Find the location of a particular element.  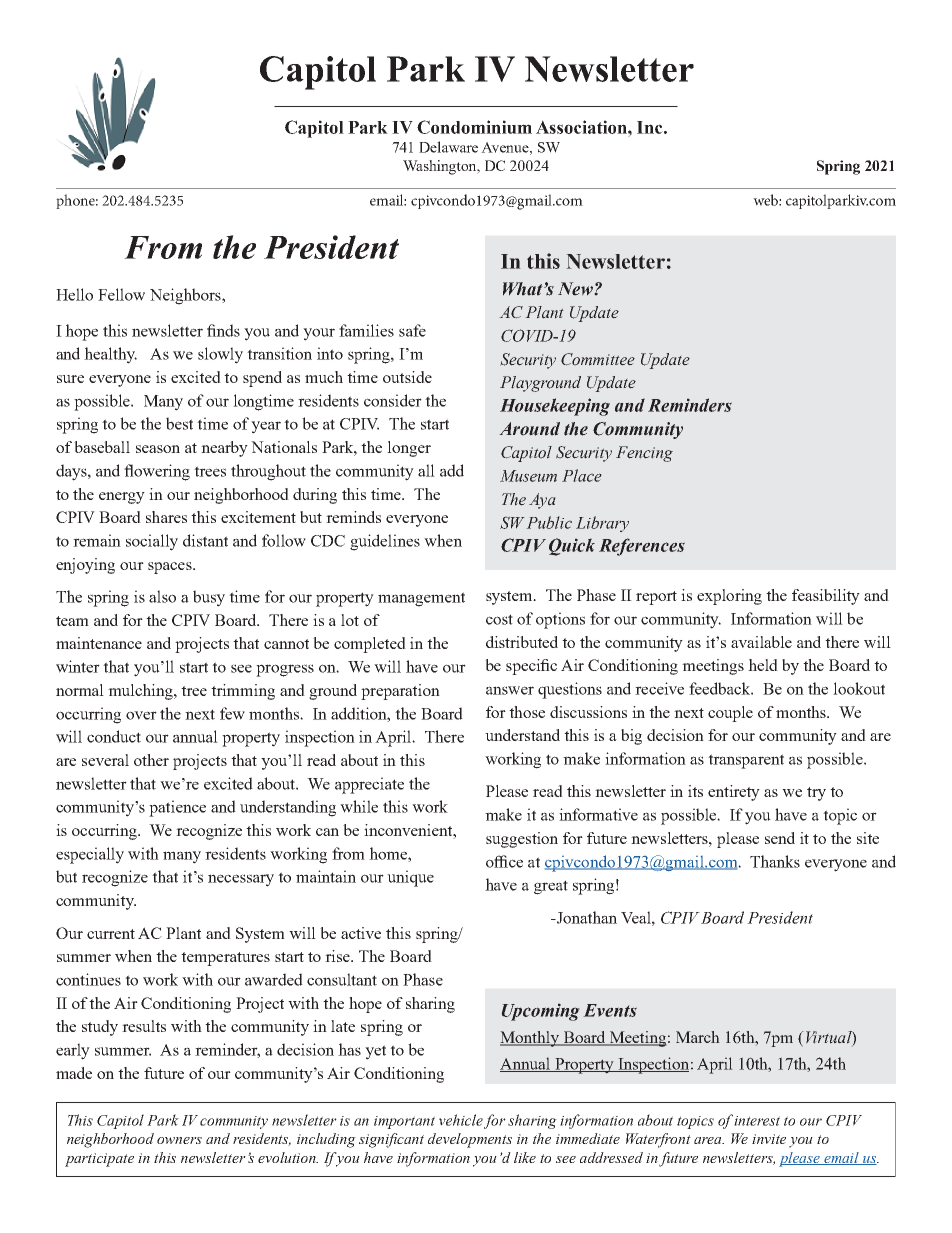

available is located at coordinates (761, 642).
